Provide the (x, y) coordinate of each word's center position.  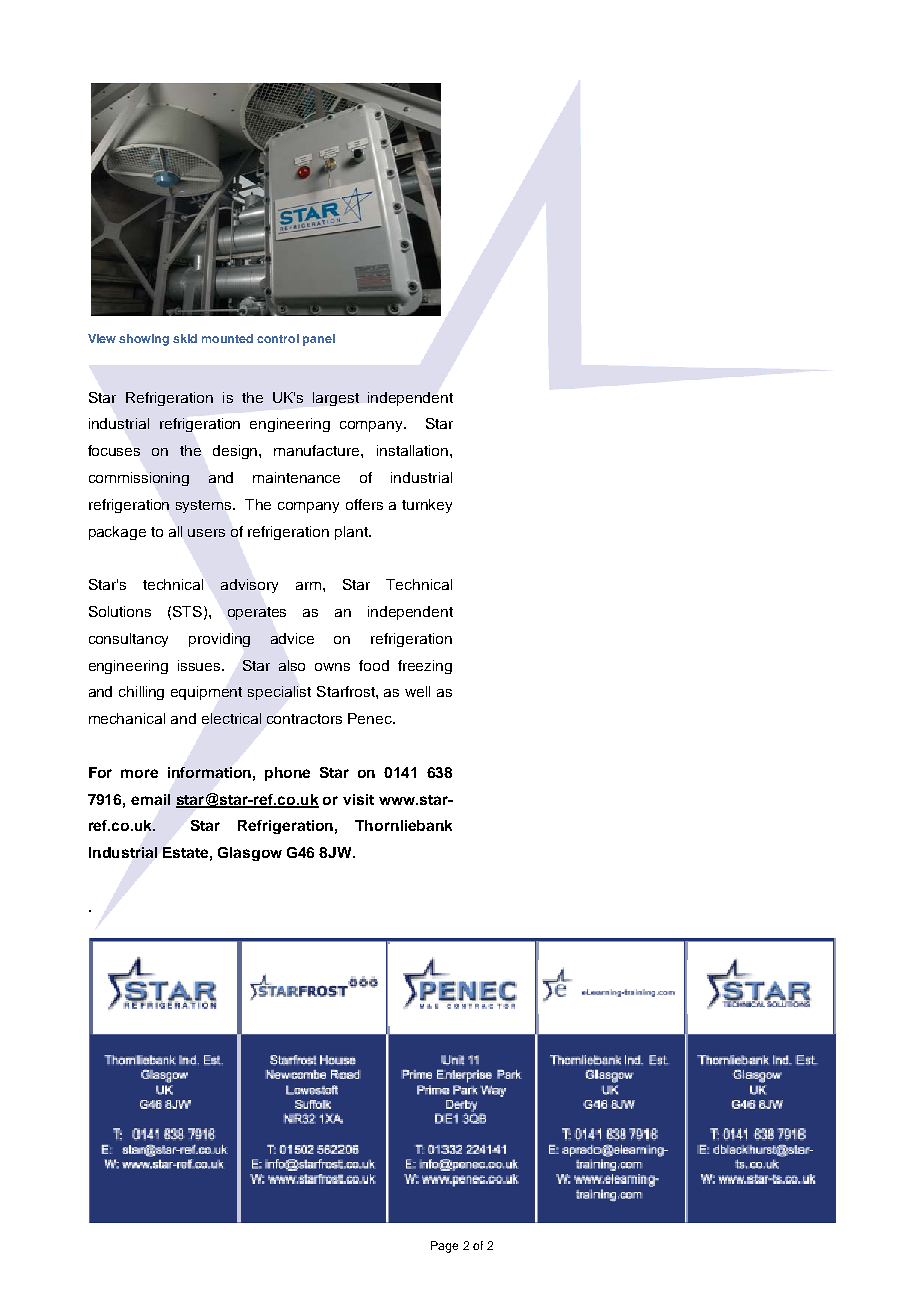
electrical (231, 718)
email (150, 799)
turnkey (427, 506)
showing (144, 340)
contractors (304, 719)
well (417, 691)
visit (358, 799)
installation (414, 450)
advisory (249, 586)
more (139, 773)
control (278, 338)
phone (287, 774)
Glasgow (250, 854)
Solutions (120, 611)
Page (444, 1247)
